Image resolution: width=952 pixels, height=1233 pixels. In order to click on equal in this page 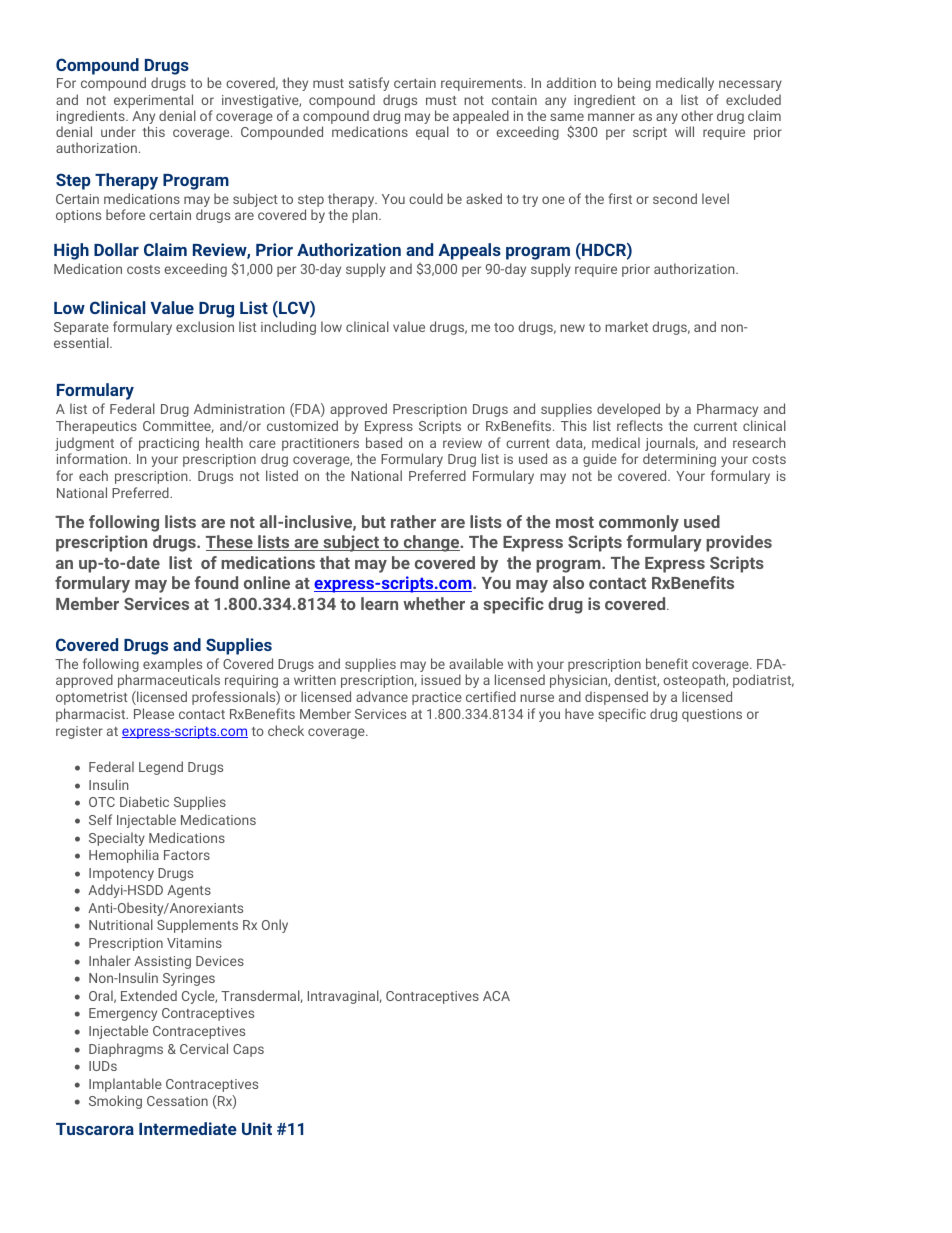, I will do `click(432, 133)`.
